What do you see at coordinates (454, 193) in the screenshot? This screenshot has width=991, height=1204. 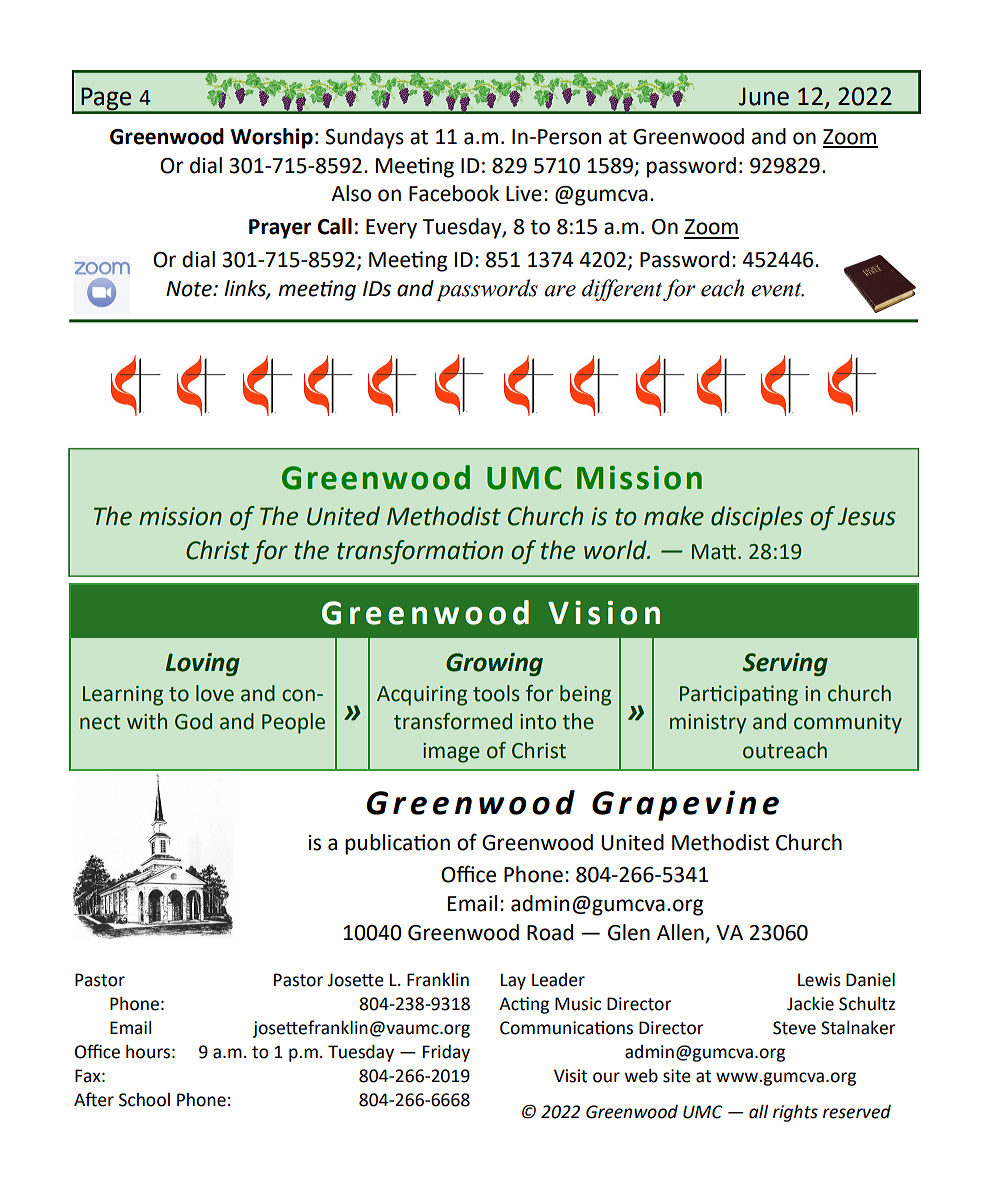 I see `Facebook` at bounding box center [454, 193].
